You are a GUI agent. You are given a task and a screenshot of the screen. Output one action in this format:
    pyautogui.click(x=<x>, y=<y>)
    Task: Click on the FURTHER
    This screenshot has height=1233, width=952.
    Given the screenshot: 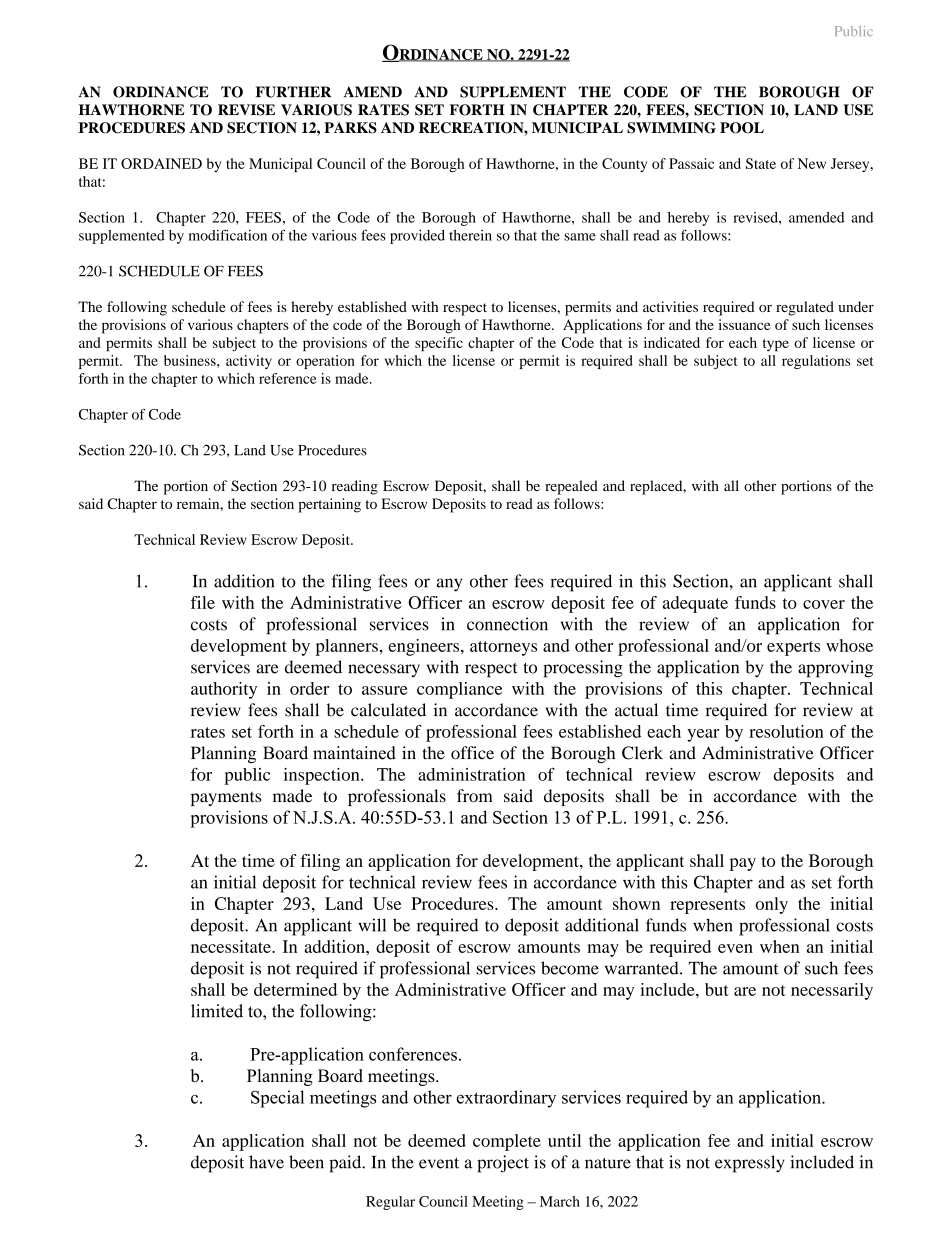 What is the action you would take?
    pyautogui.click(x=293, y=92)
